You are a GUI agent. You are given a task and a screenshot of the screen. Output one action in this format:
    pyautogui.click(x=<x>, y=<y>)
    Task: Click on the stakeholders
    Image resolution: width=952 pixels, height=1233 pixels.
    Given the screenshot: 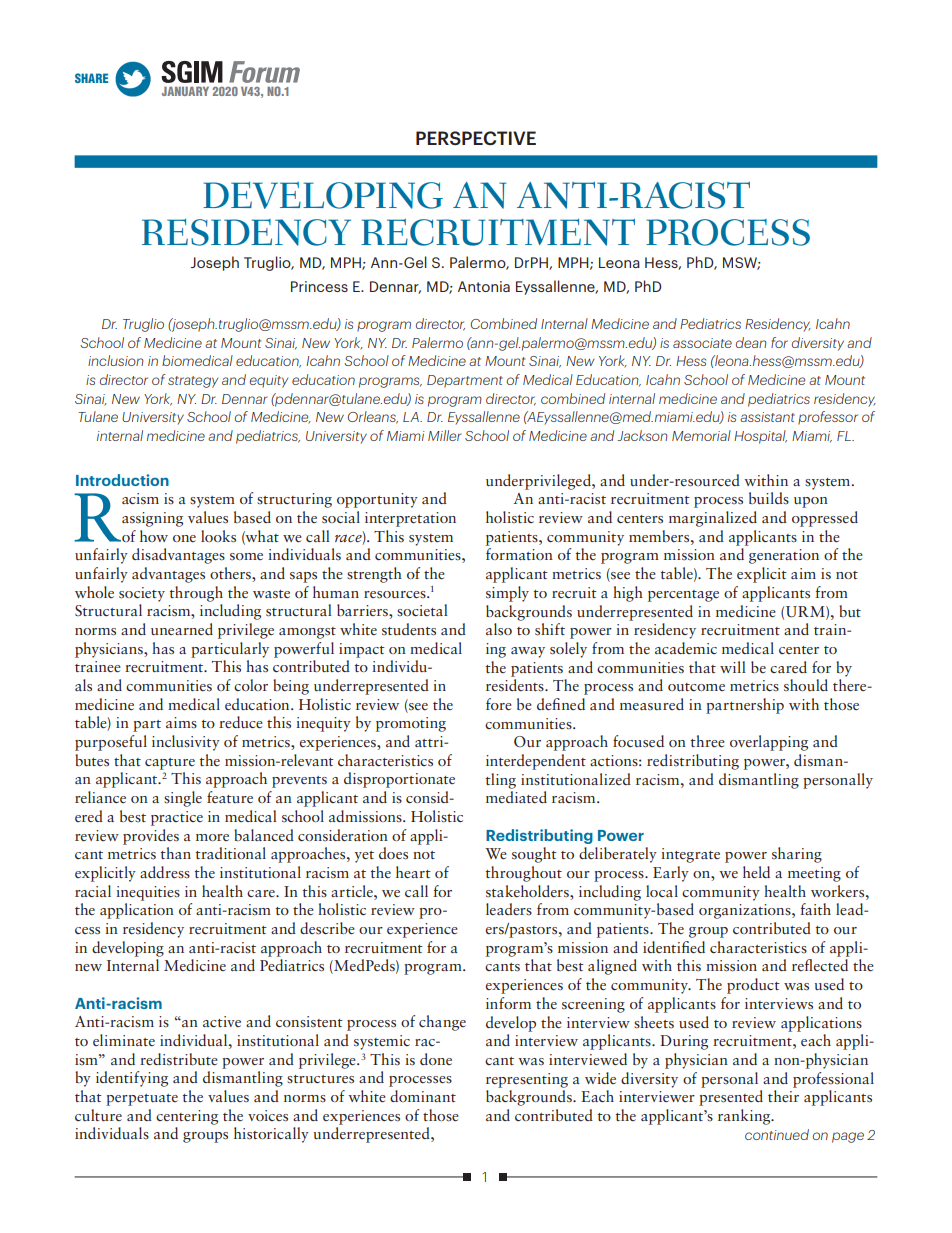 What is the action you would take?
    pyautogui.click(x=528, y=891)
